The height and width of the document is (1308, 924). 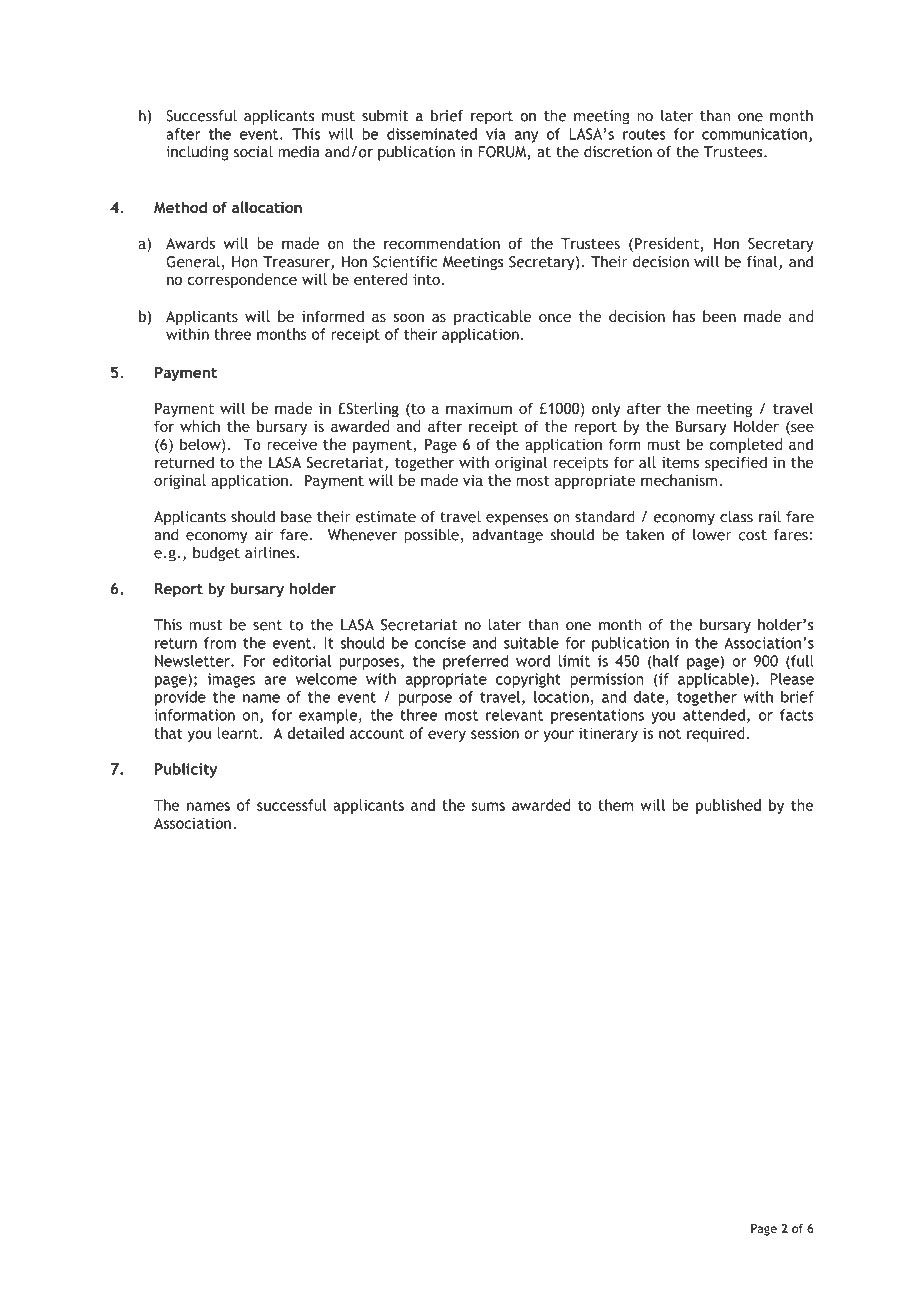 I want to click on practicable, so click(x=492, y=317).
